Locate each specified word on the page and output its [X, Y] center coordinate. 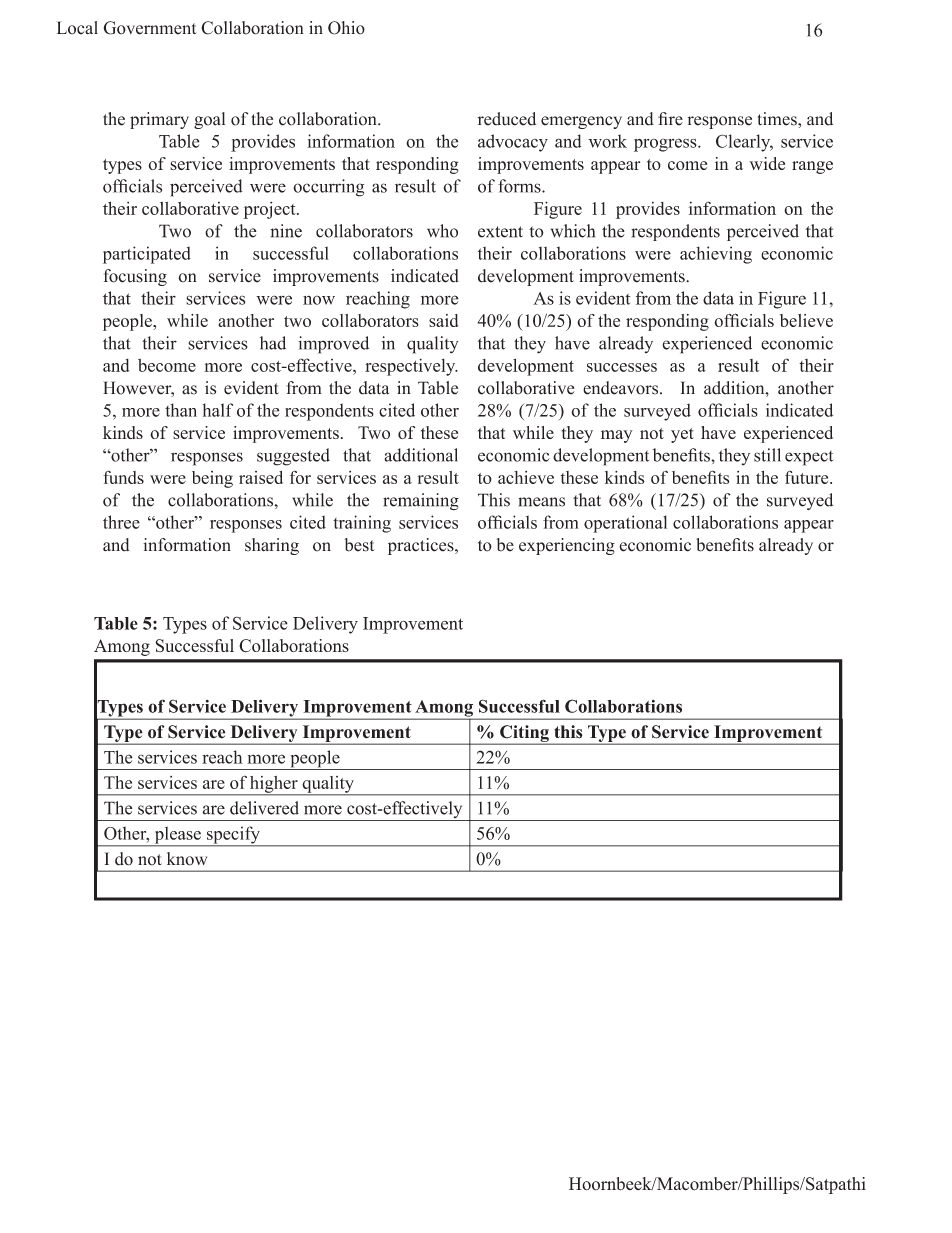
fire [670, 119]
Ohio [346, 28]
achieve [526, 477]
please [177, 836]
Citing [524, 734]
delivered [264, 808]
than [181, 410]
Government [150, 28]
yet [682, 435]
